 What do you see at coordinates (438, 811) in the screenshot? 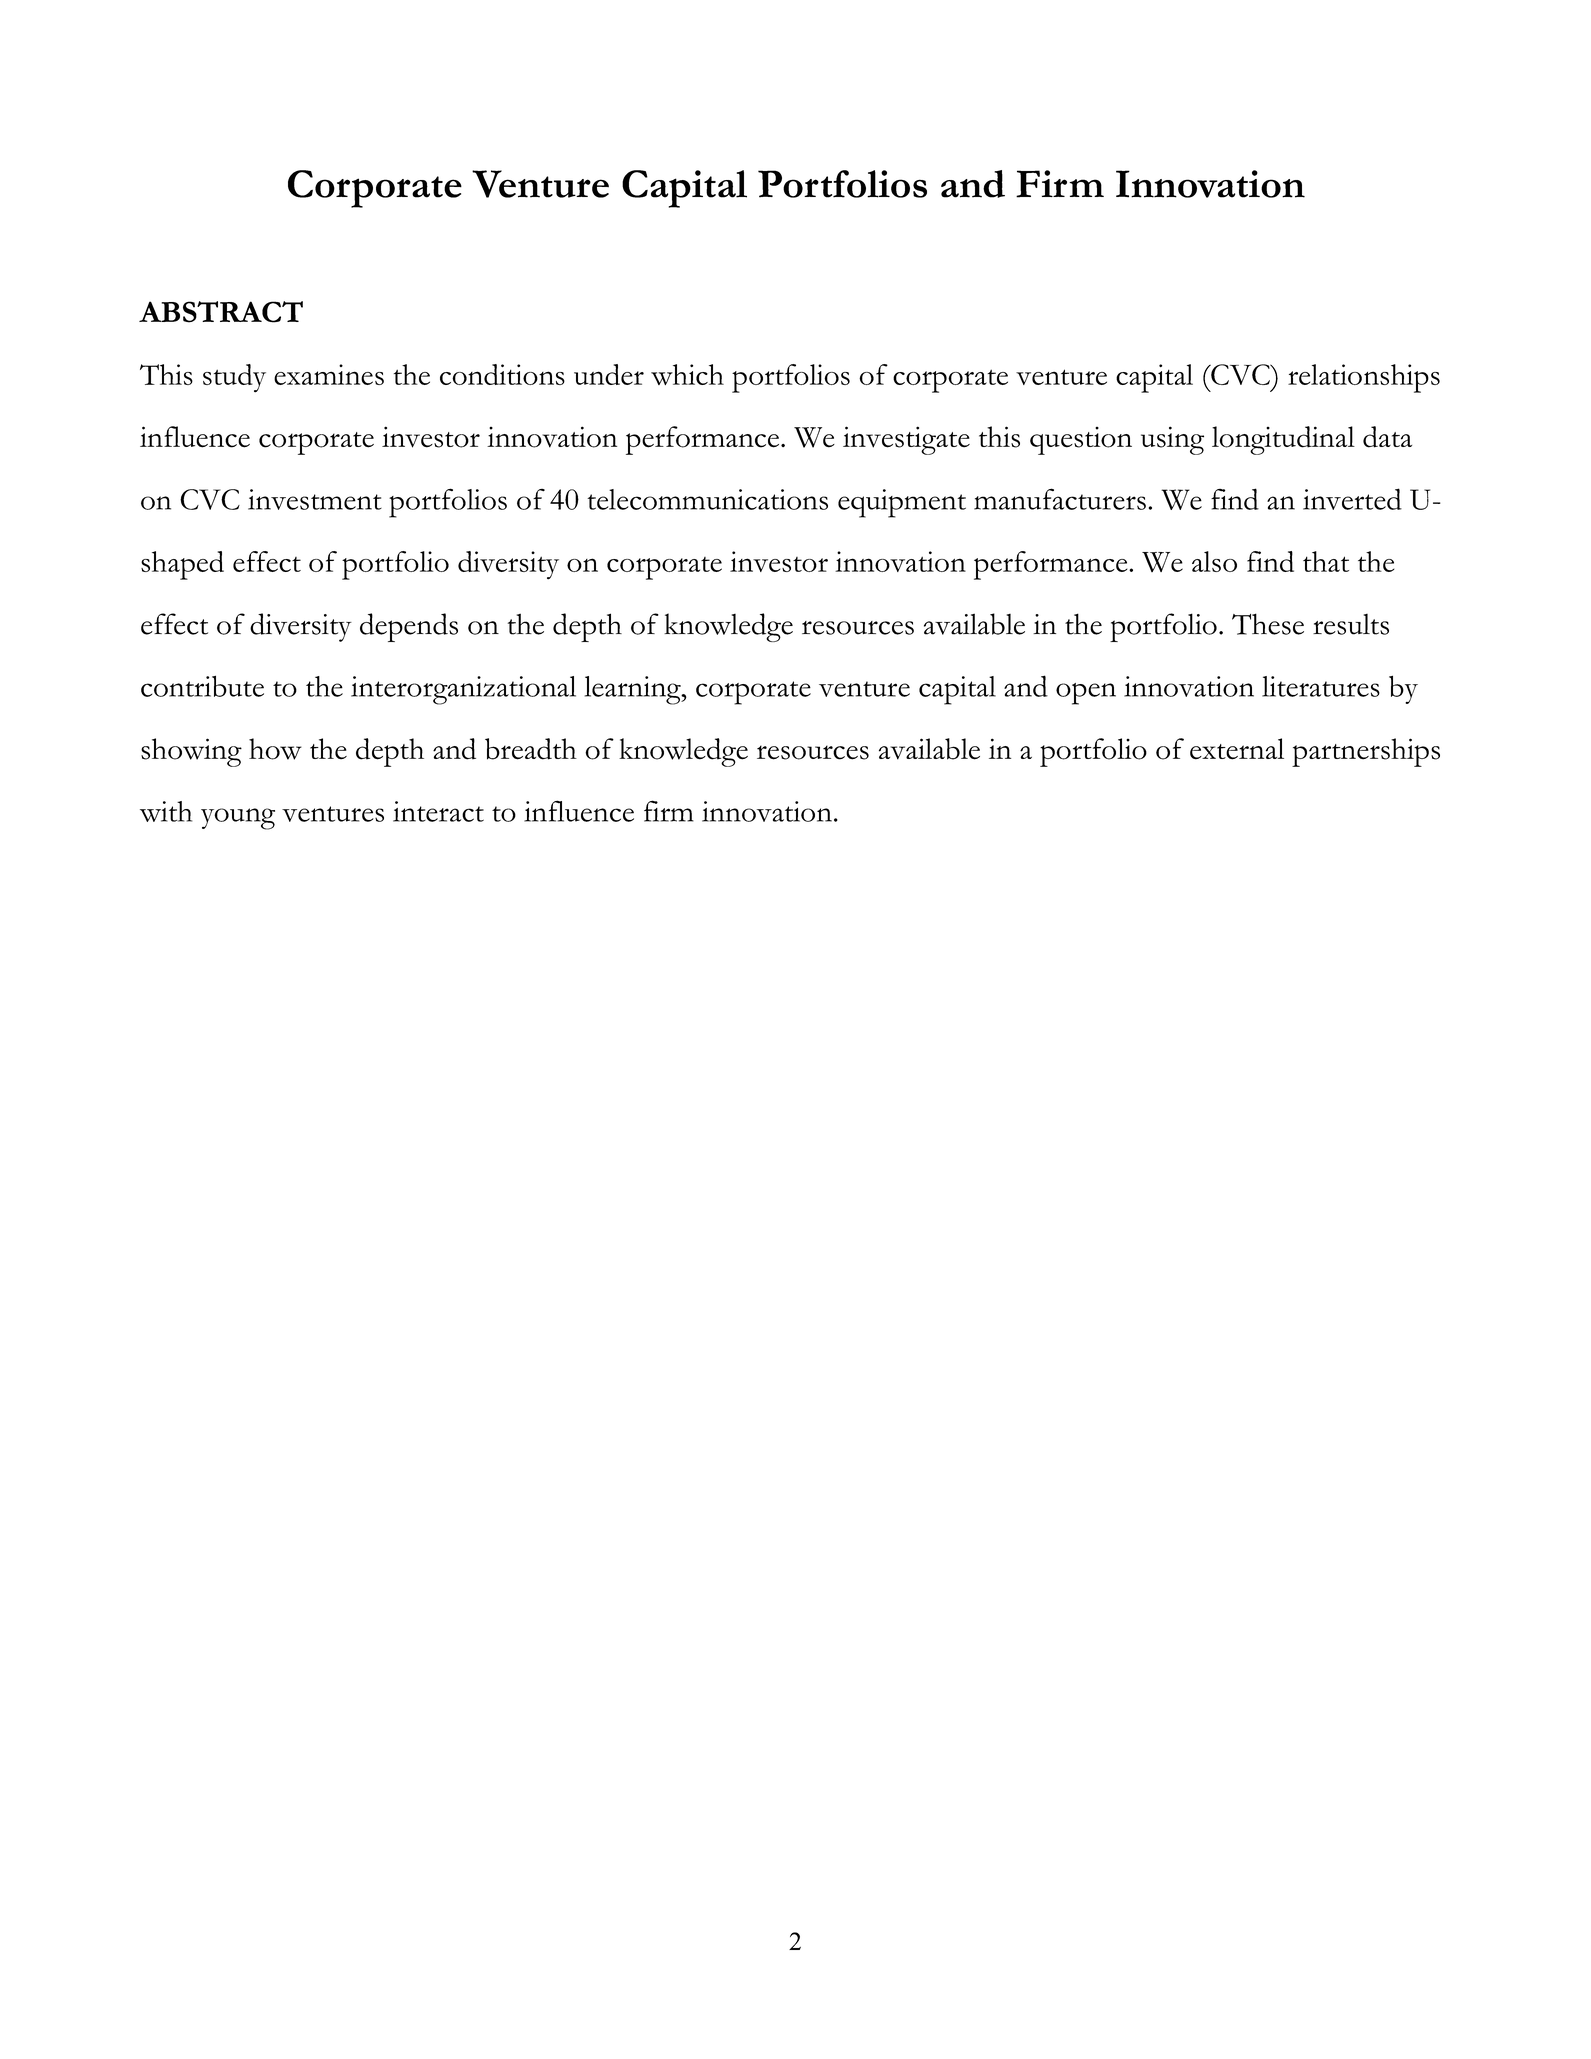
I see `interact` at bounding box center [438, 811].
